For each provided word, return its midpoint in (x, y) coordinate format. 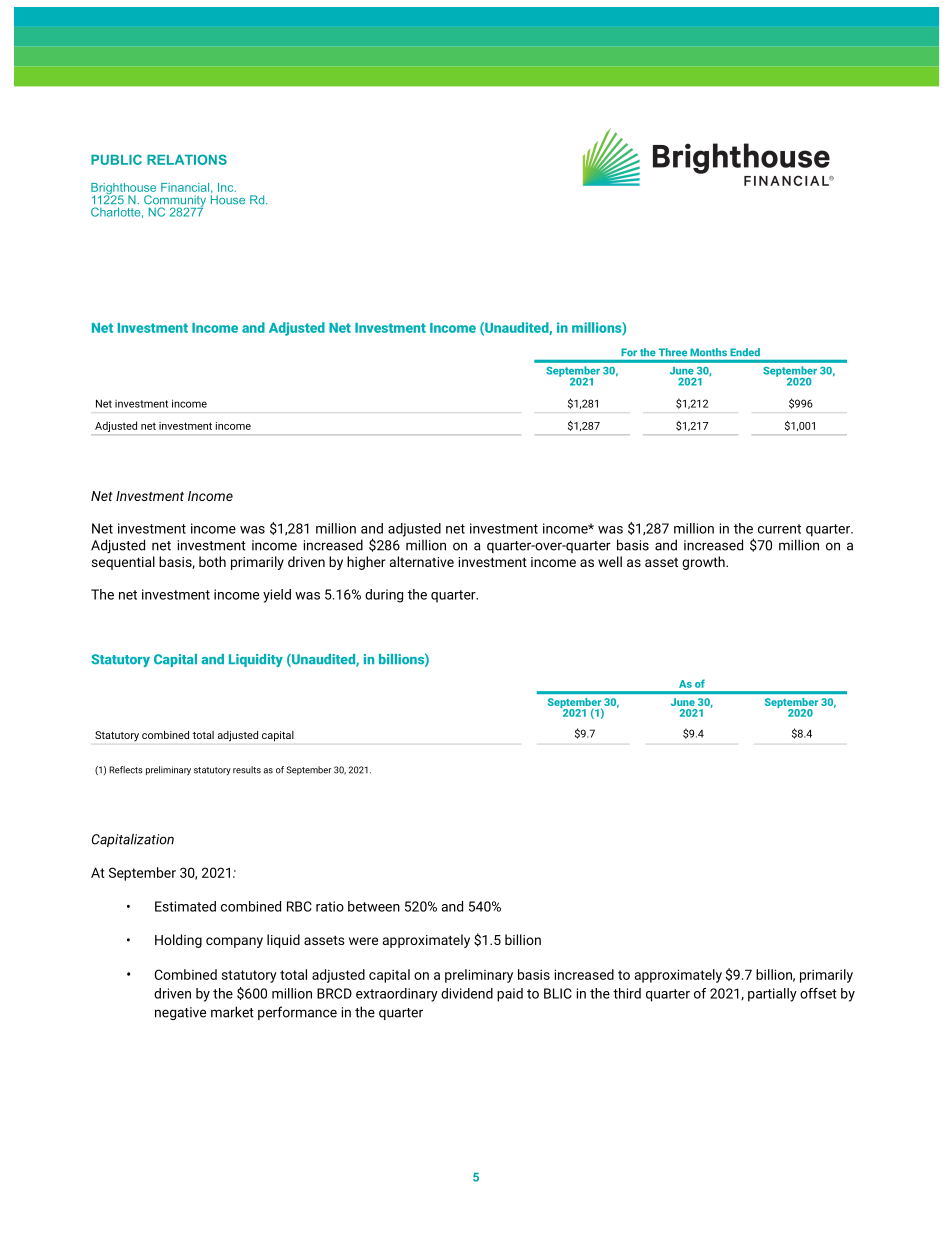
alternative (422, 561)
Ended (745, 352)
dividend (467, 993)
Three (673, 352)
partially (772, 995)
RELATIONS (187, 159)
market (232, 1012)
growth (704, 563)
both (212, 561)
